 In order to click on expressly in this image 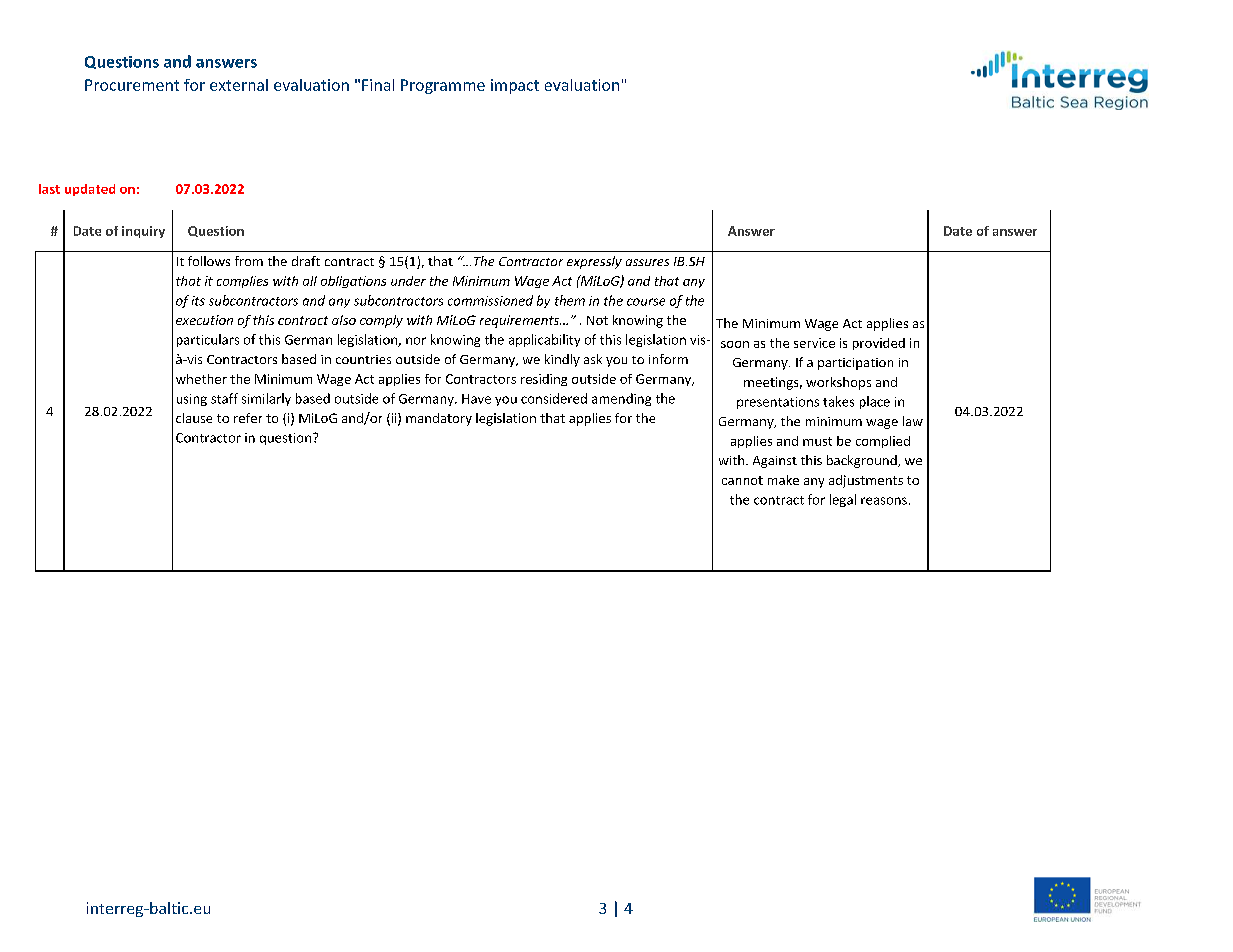, I will do `click(594, 262)`.
